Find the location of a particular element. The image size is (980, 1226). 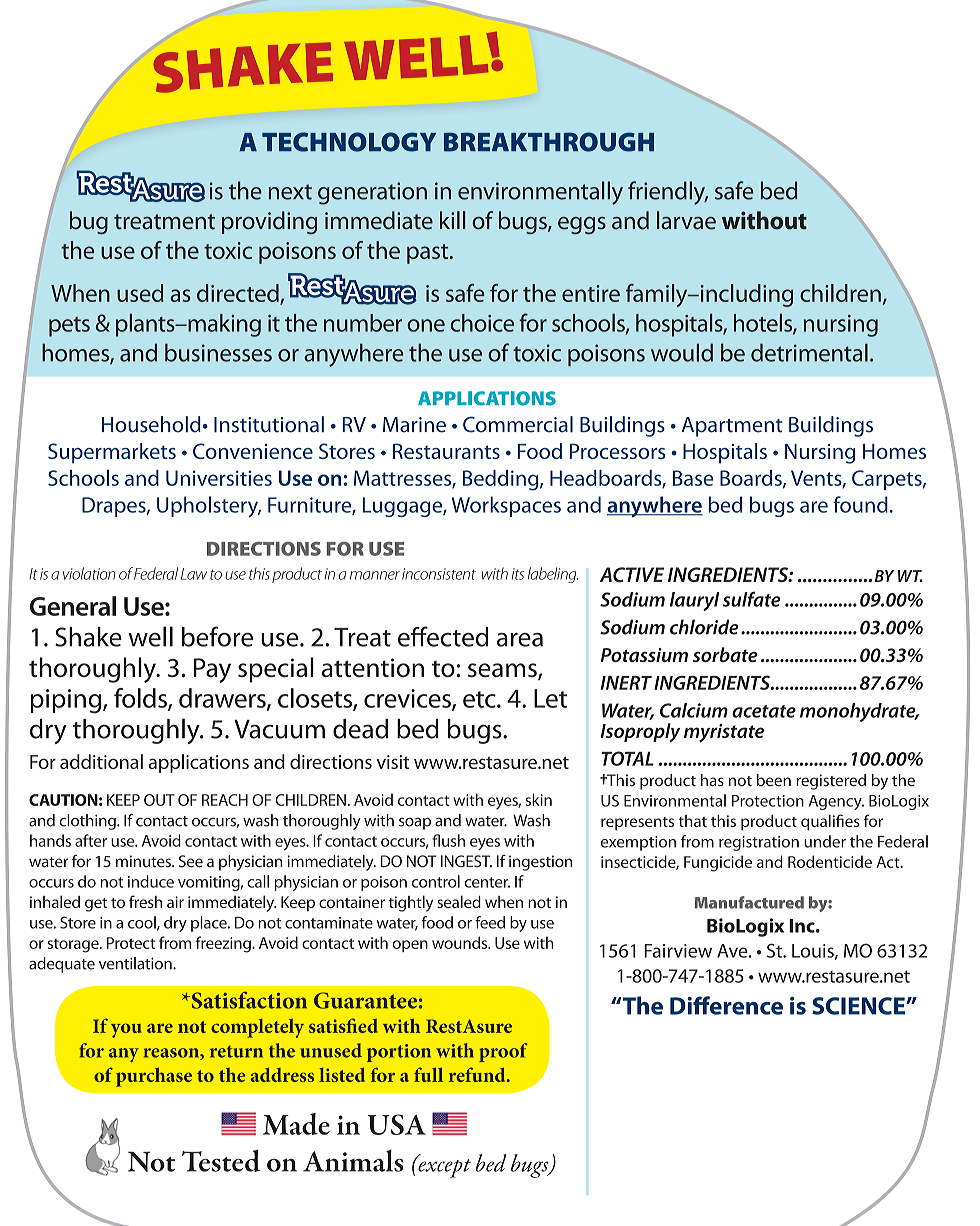

acetate is located at coordinates (764, 711).
